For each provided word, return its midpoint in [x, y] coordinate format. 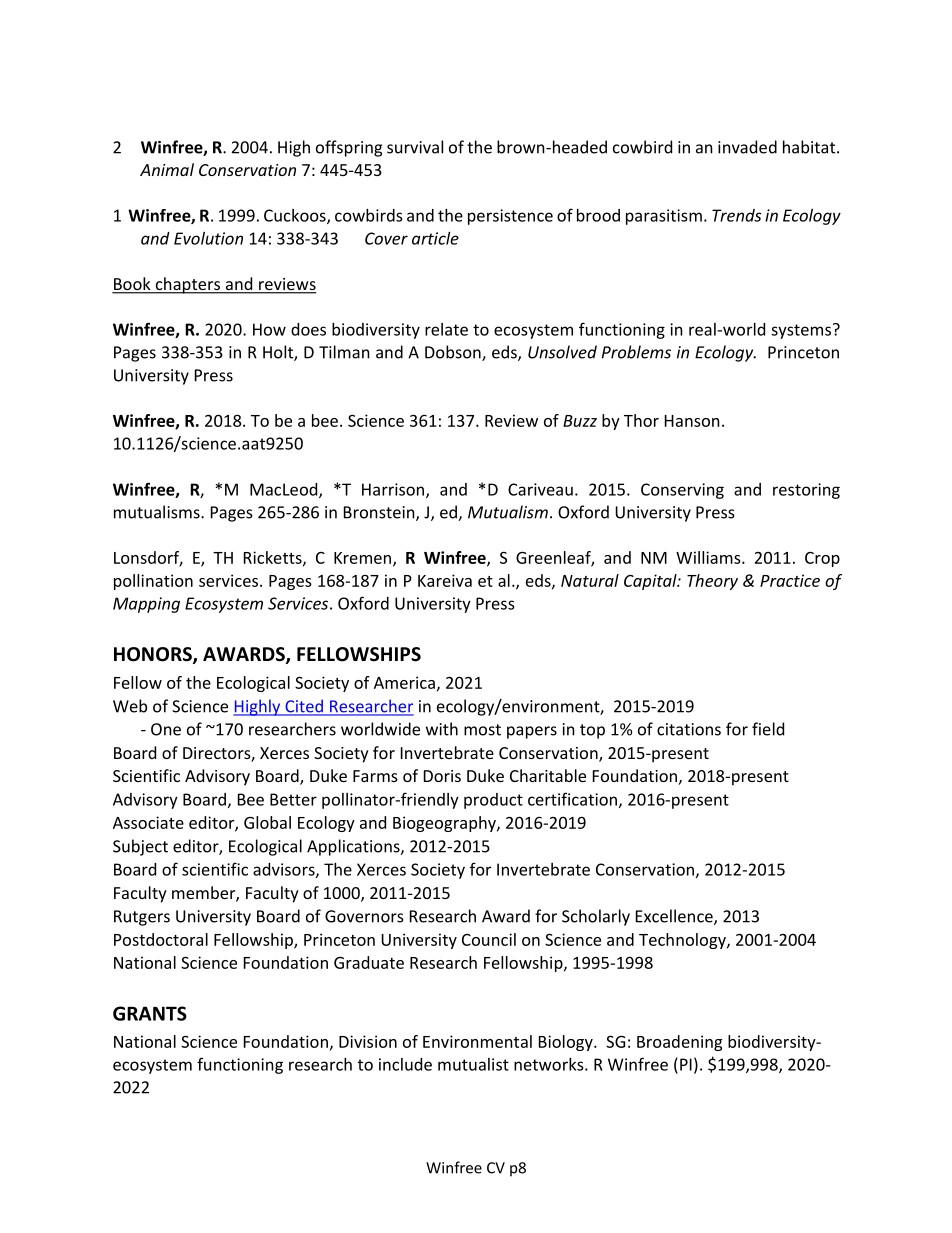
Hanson [692, 421]
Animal [167, 169]
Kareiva [445, 580]
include [405, 1064]
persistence [510, 217]
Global [267, 822]
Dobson [454, 353]
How [269, 329]
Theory [712, 582]
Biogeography [445, 824]
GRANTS [150, 1013]
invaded [747, 147]
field [768, 729]
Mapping [146, 605]
